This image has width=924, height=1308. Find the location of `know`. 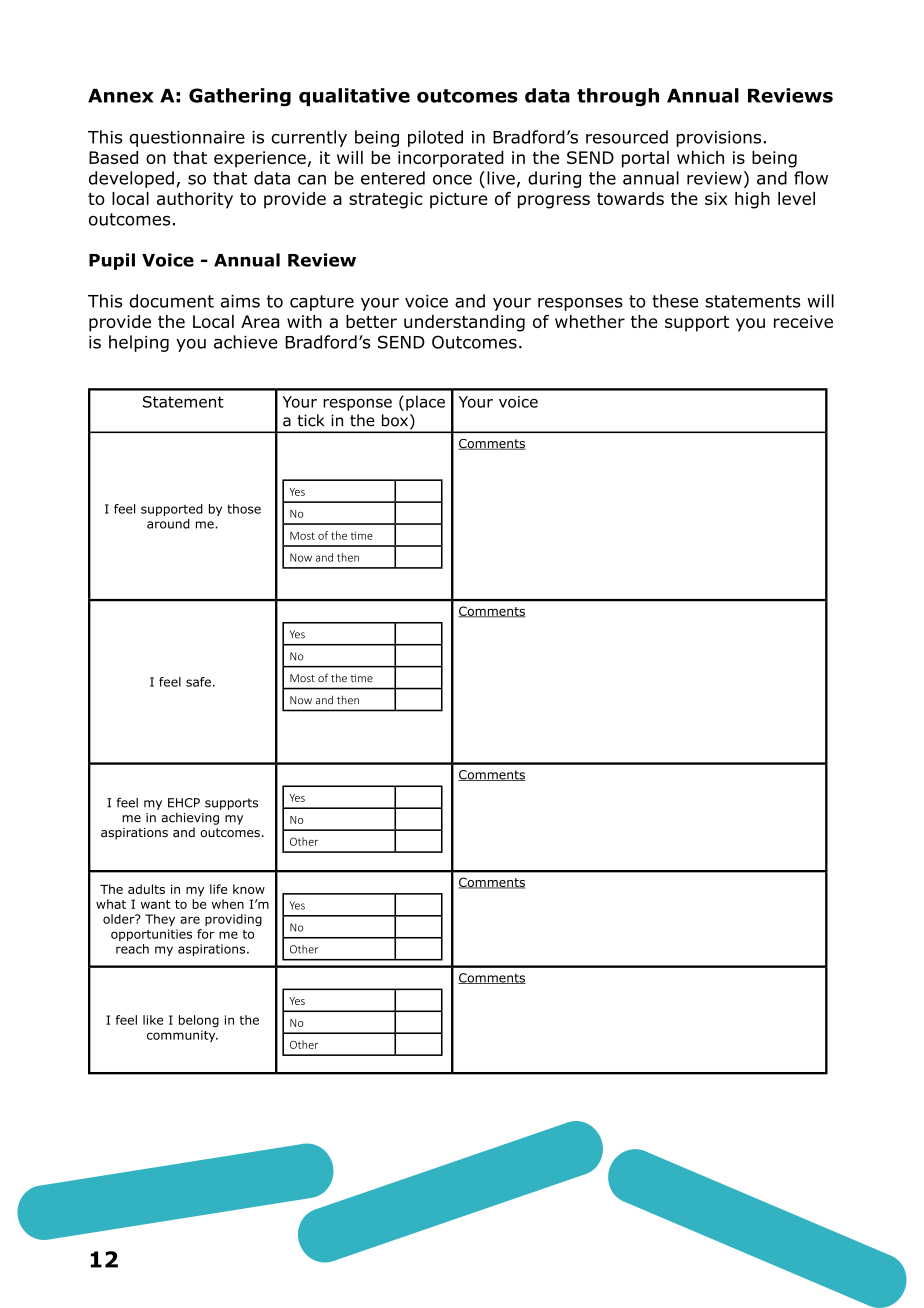

know is located at coordinates (249, 889).
